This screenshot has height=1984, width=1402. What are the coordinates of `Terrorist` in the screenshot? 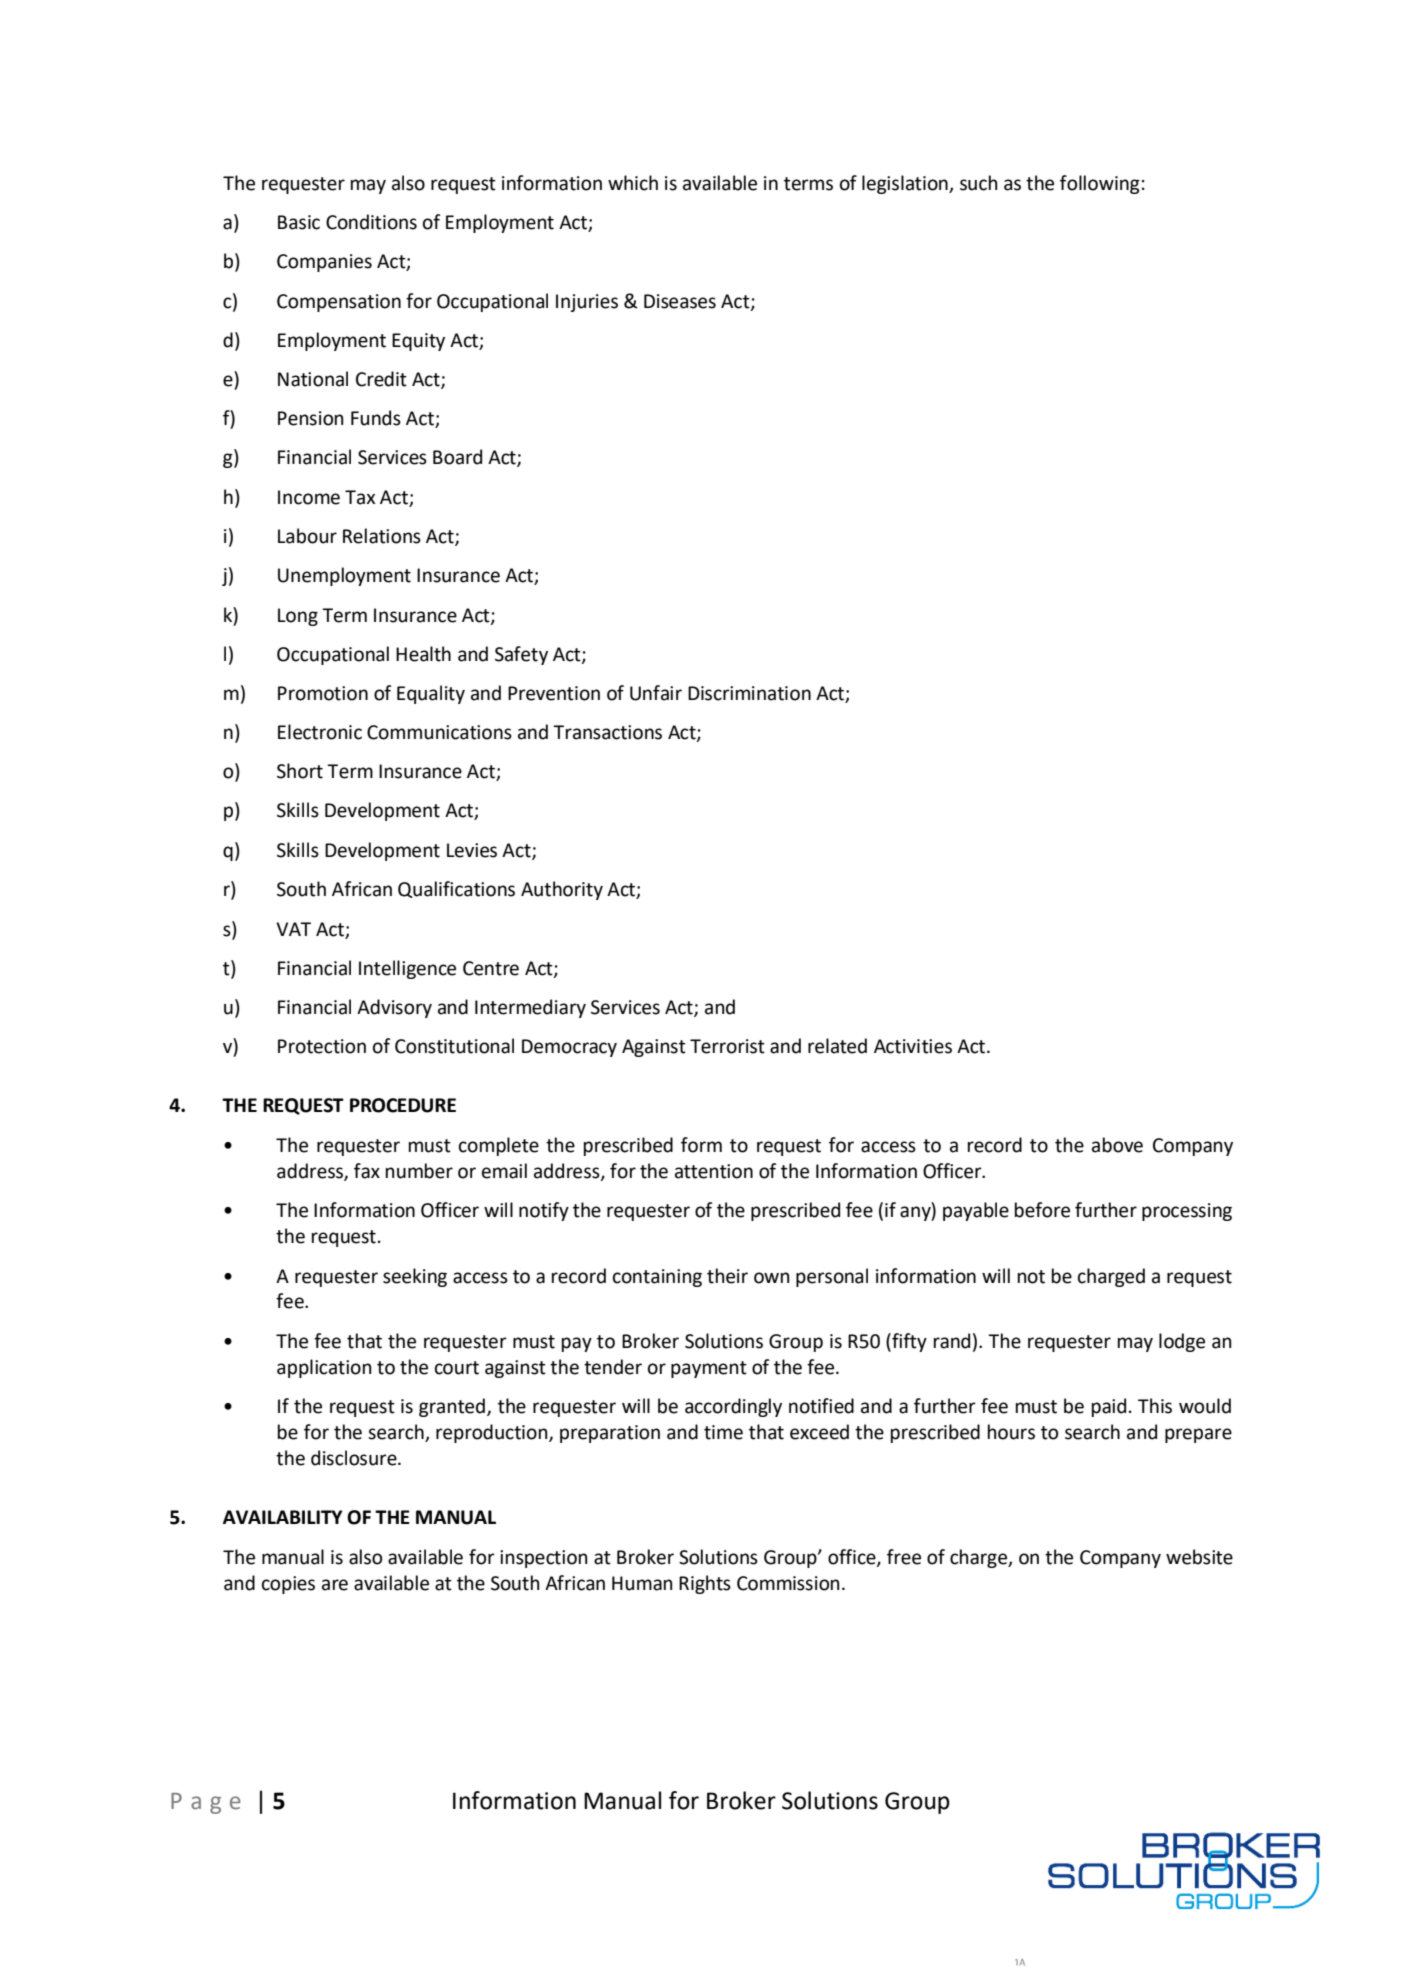 It's located at (727, 1046).
